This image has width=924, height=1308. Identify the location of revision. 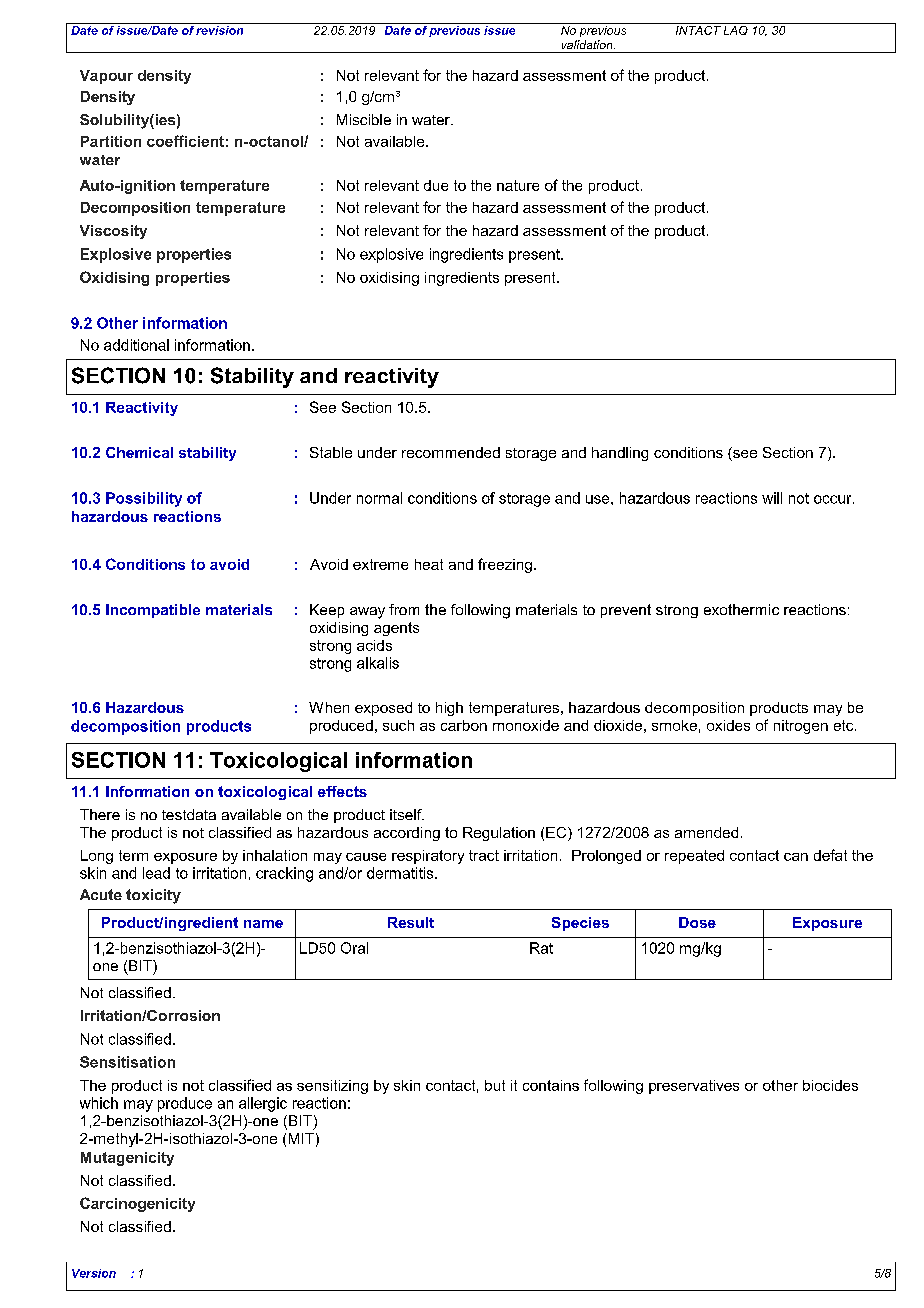
(220, 29).
